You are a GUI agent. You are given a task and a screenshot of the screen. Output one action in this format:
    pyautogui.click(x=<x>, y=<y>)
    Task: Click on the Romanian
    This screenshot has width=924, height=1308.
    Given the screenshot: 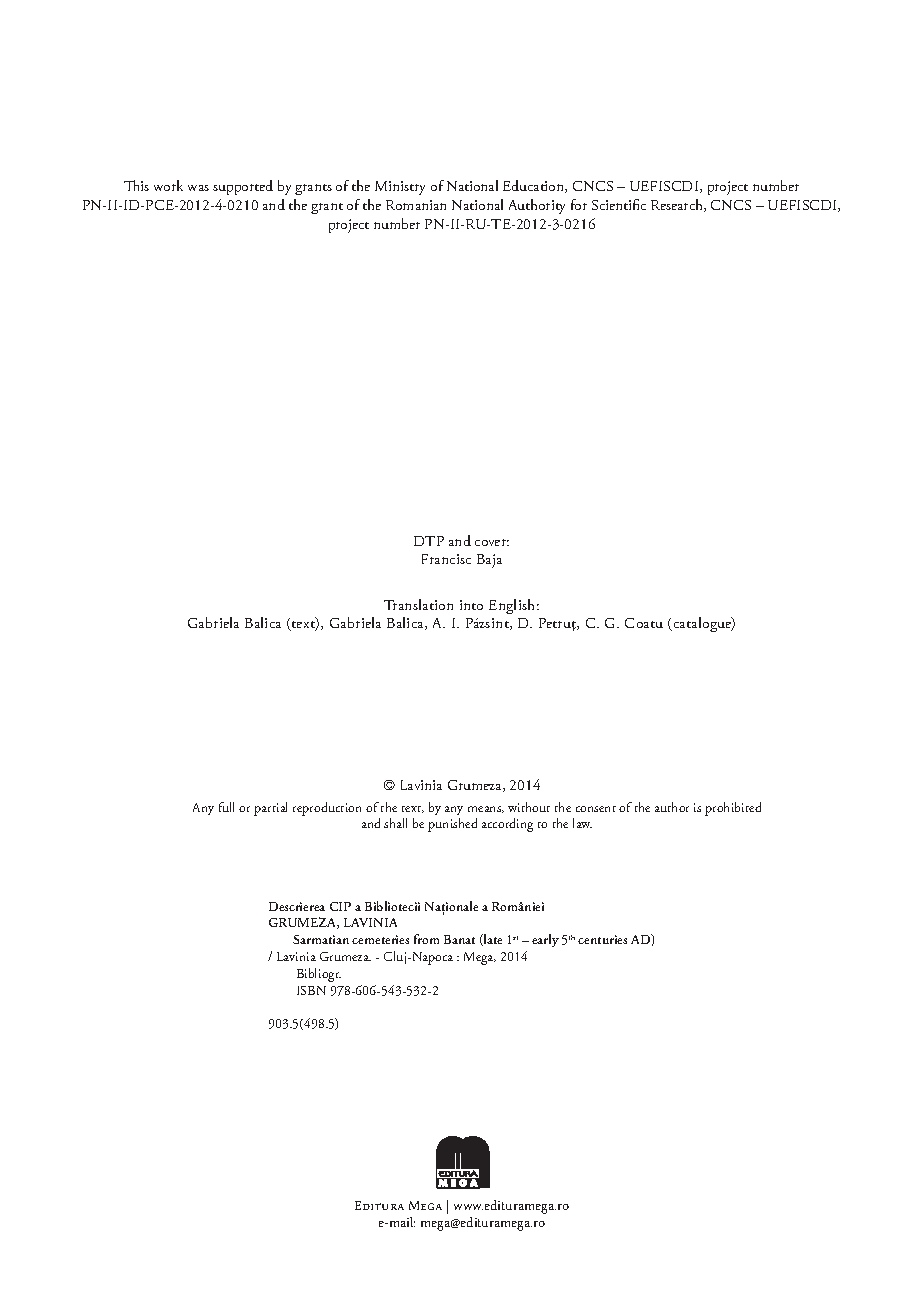 What is the action you would take?
    pyautogui.click(x=416, y=205)
